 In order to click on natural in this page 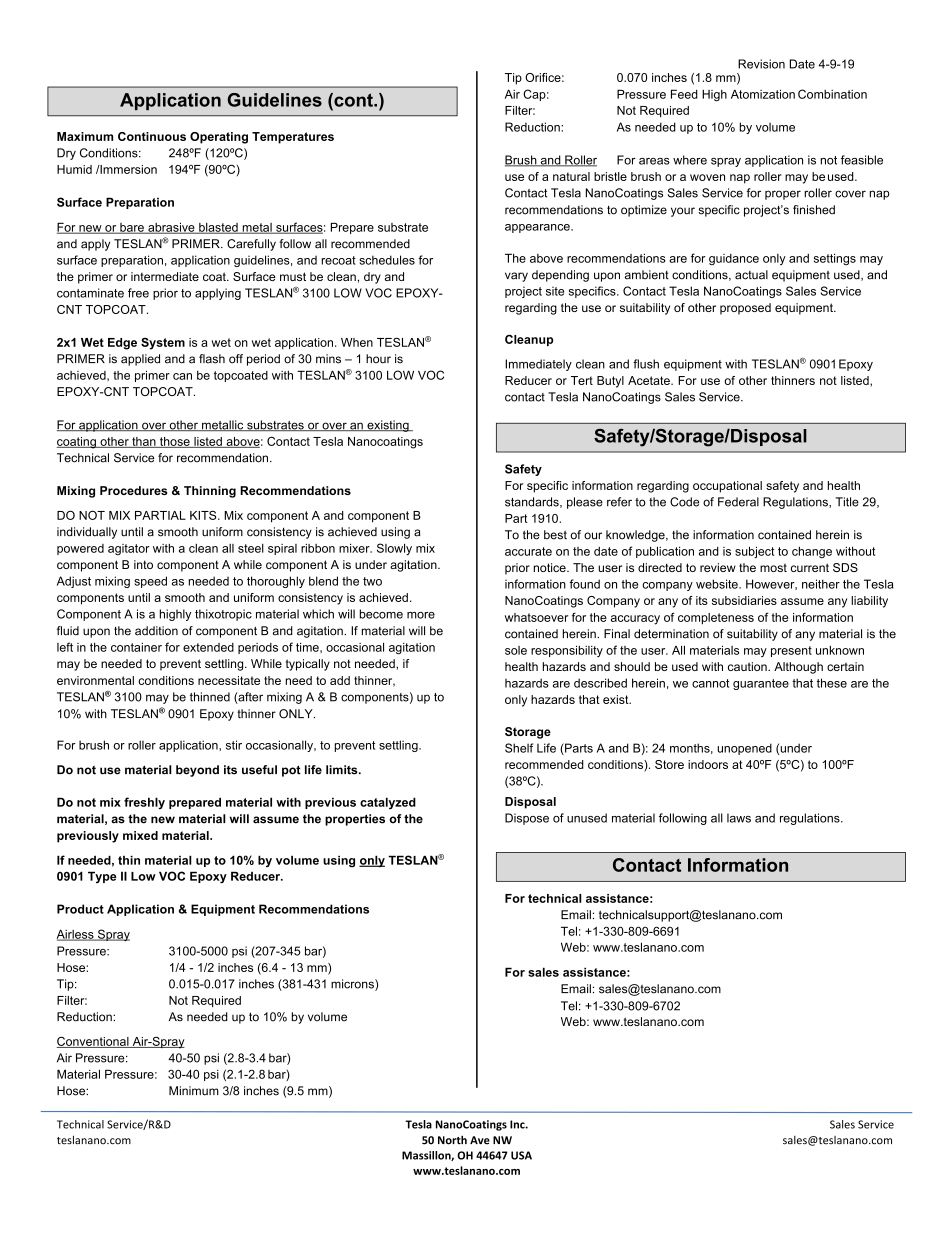, I will do `click(571, 176)`.
